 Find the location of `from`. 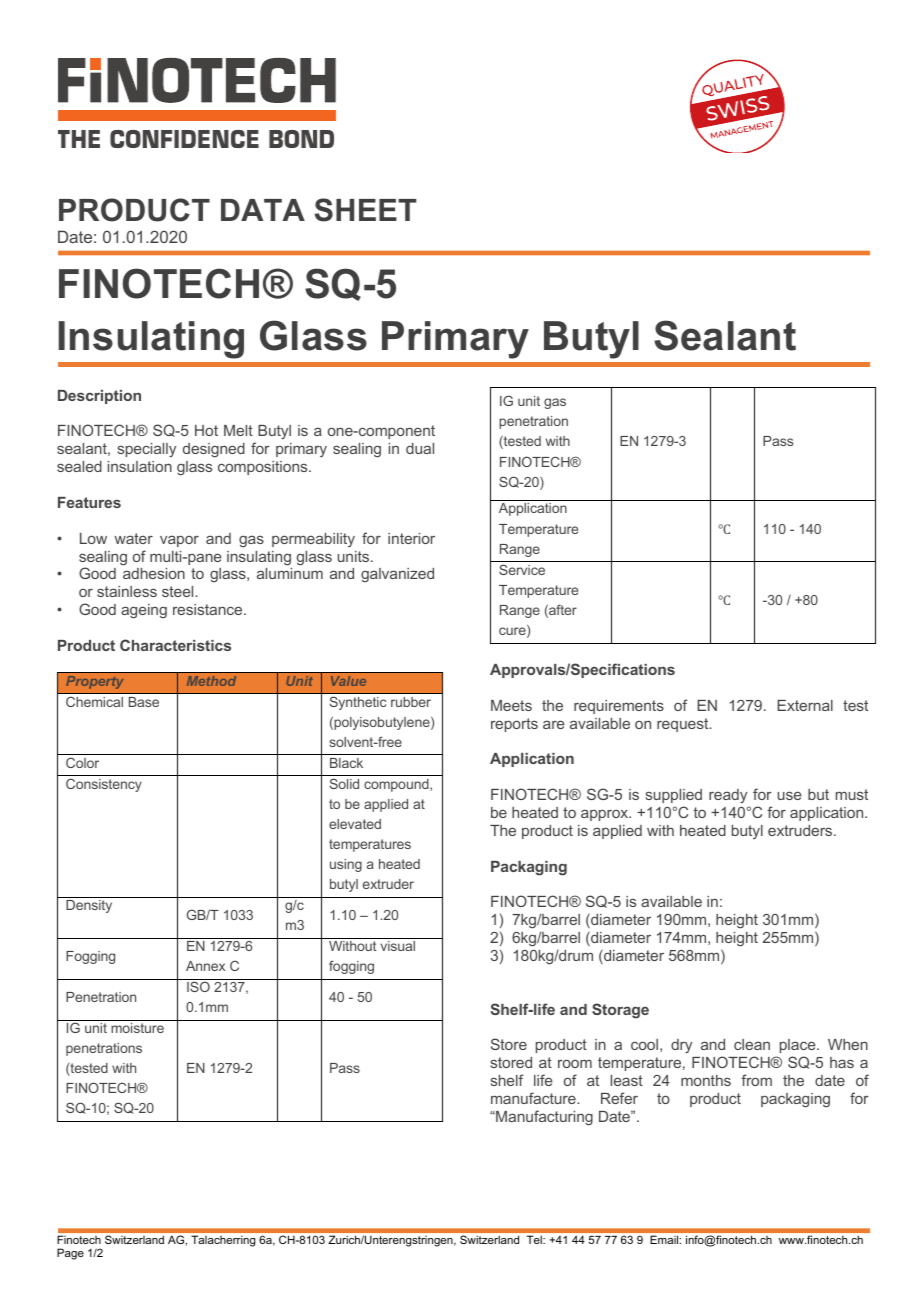

from is located at coordinates (756, 1080).
